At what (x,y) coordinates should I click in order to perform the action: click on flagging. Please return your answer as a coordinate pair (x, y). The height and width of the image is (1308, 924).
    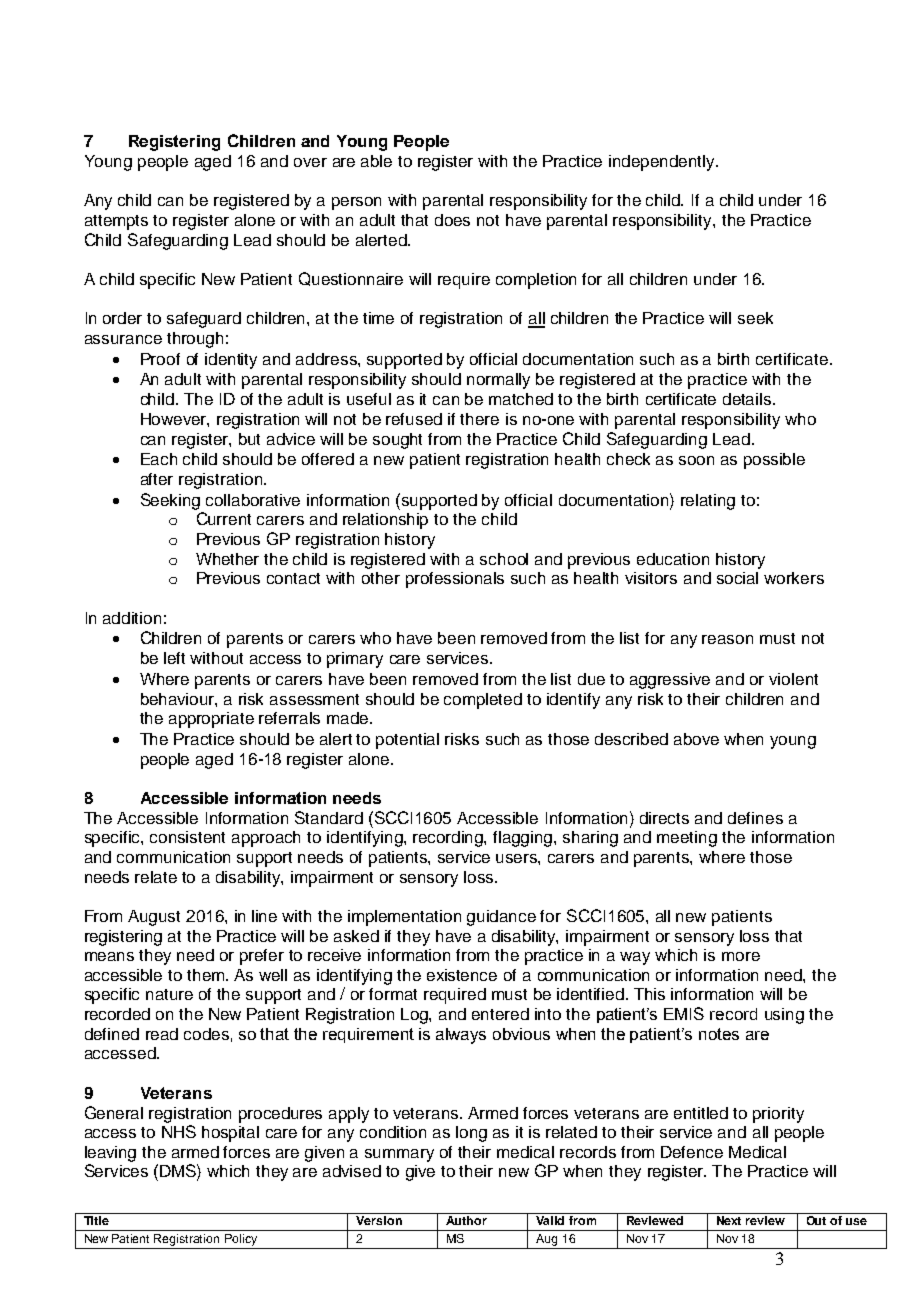
    Looking at the image, I should click on (524, 839).
